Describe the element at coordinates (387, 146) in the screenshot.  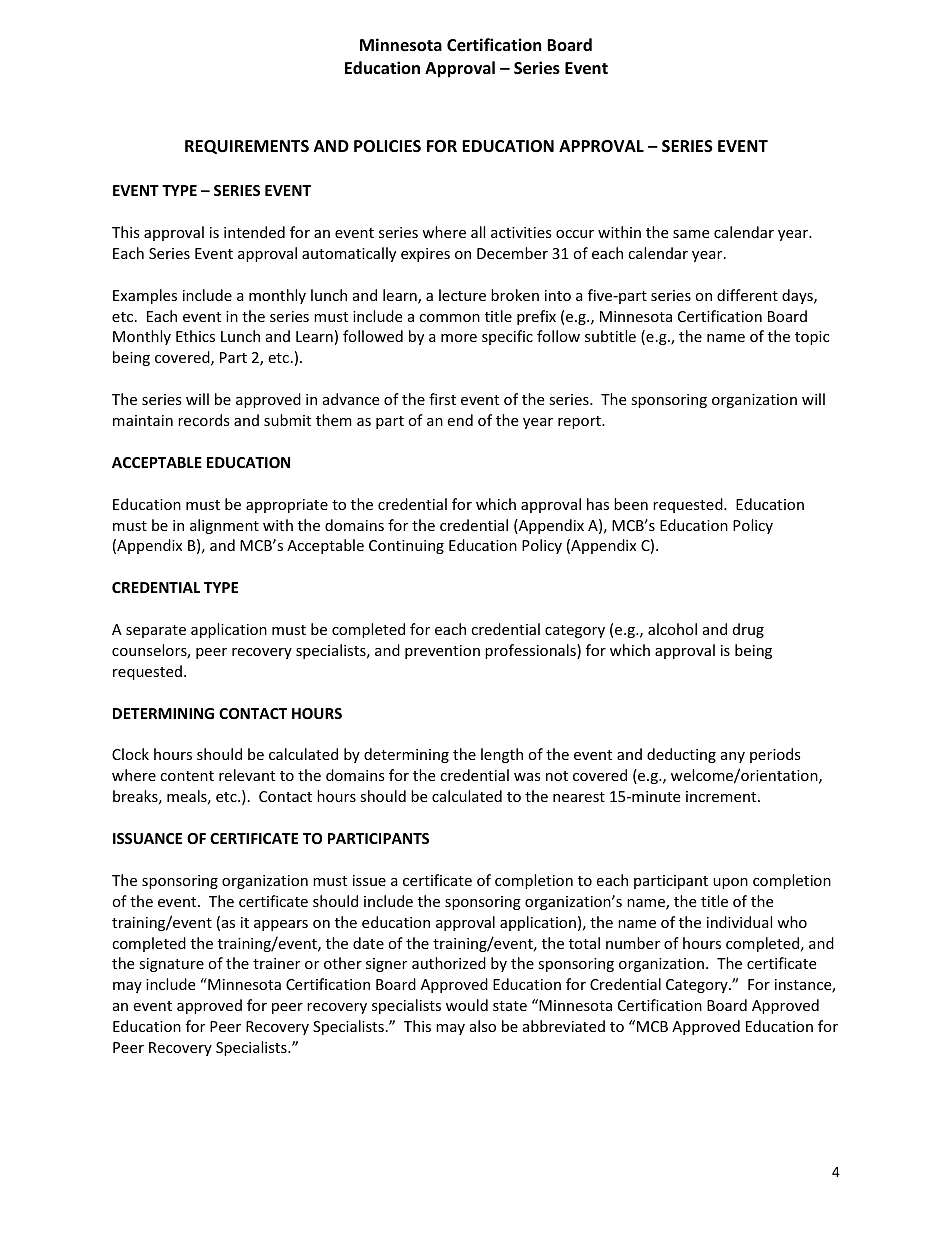
I see `POLICIES` at that location.
